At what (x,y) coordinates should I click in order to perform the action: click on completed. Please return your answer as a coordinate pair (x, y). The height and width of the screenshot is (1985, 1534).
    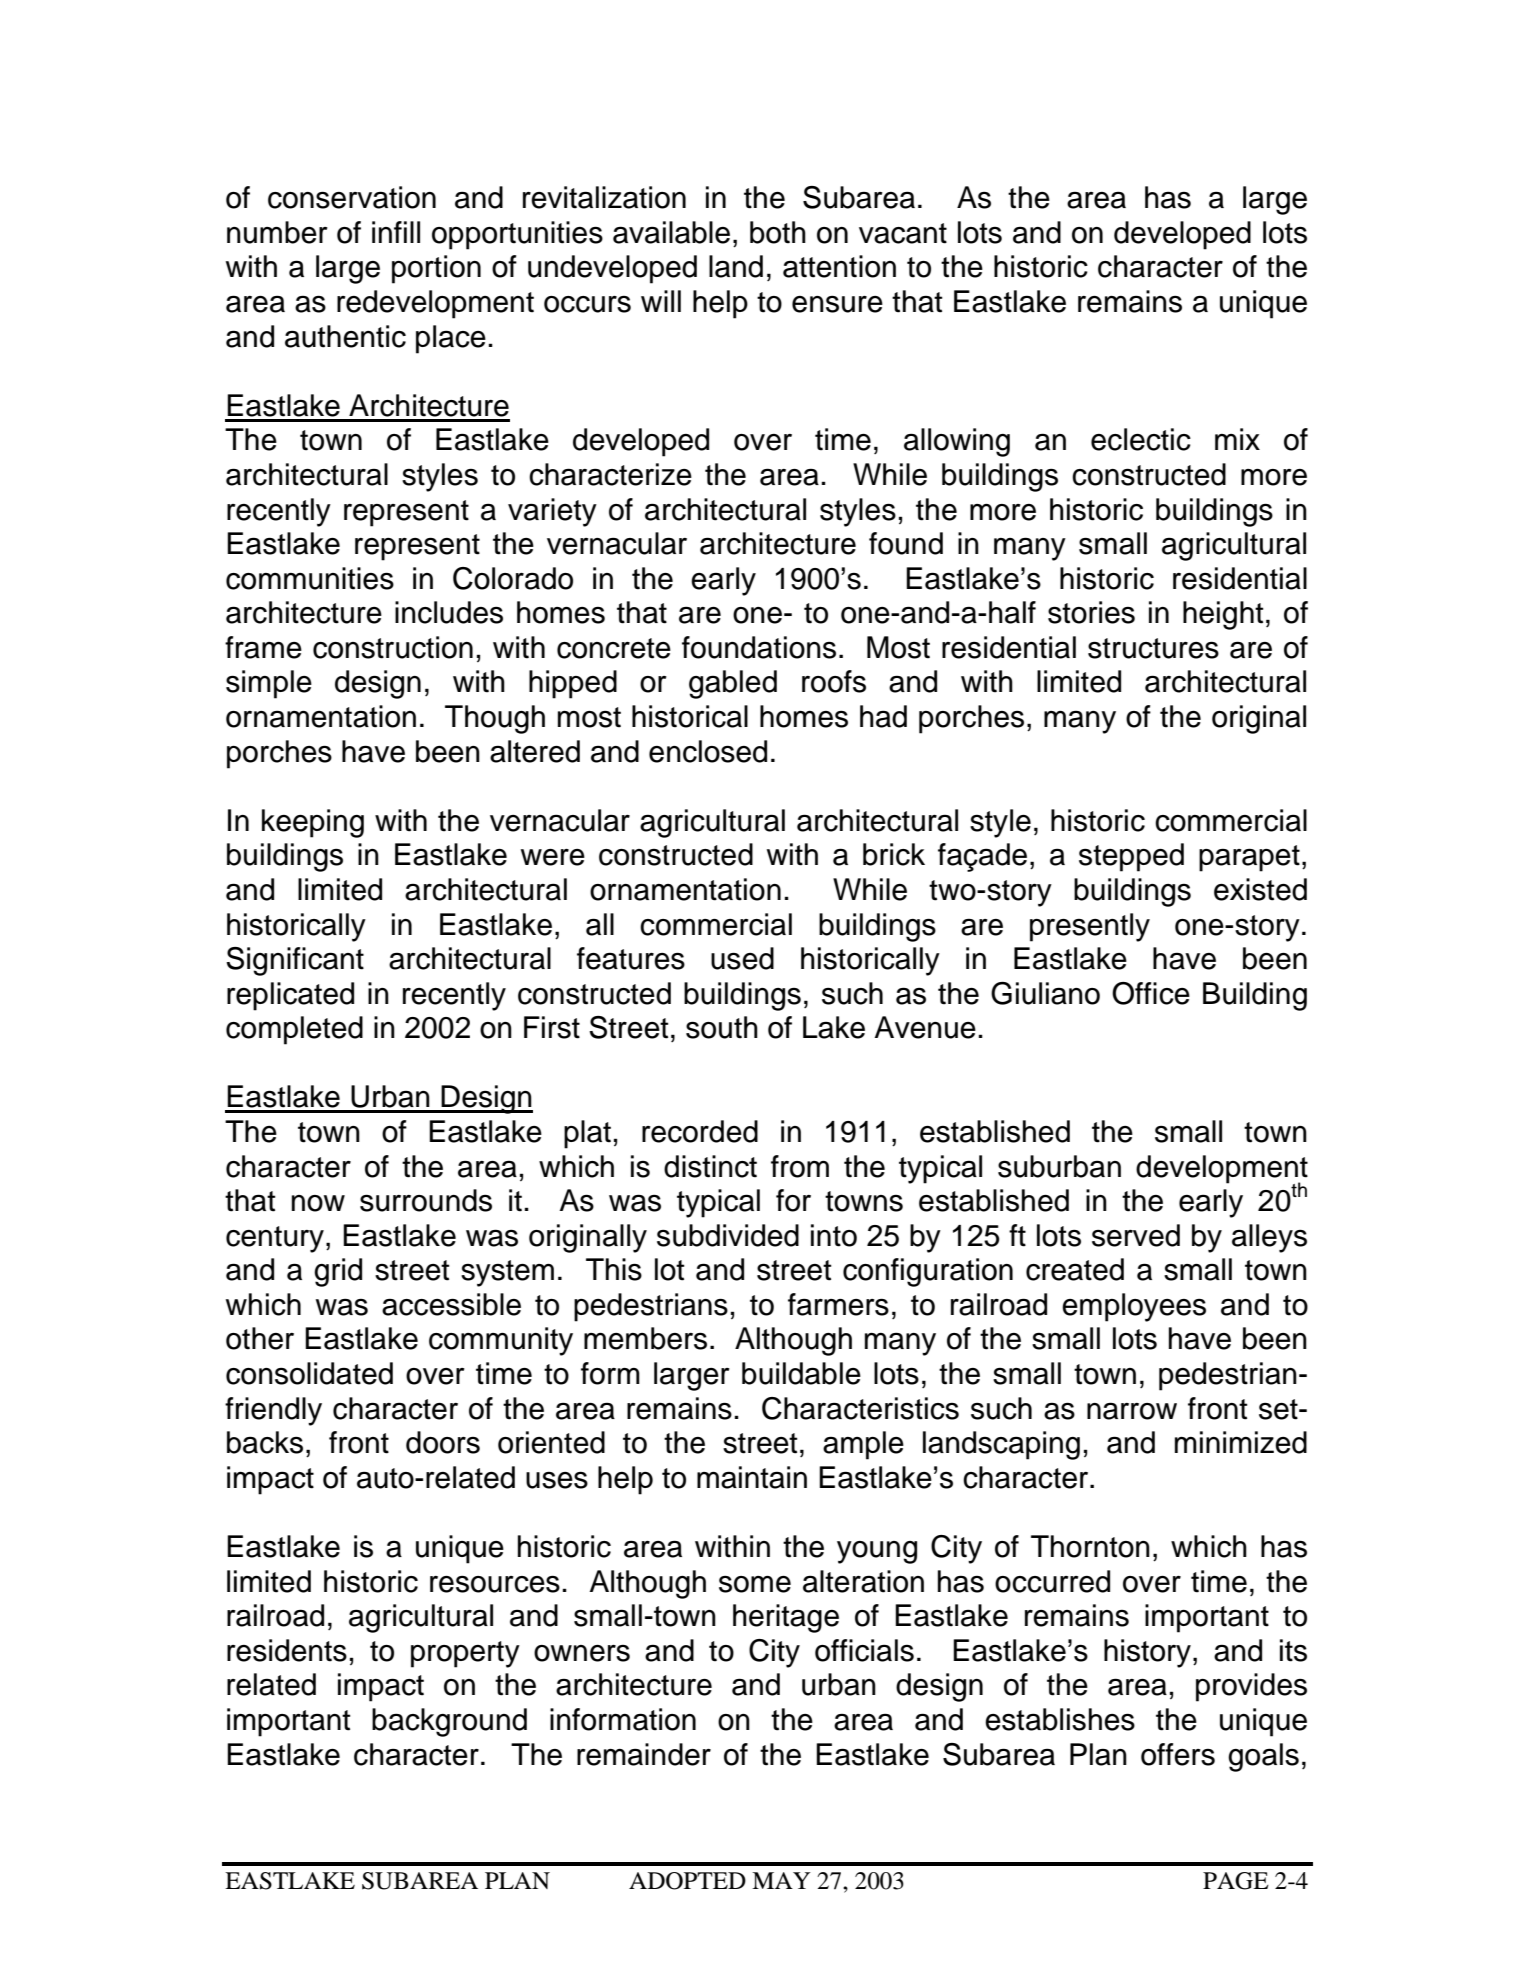
    Looking at the image, I should click on (294, 1030).
